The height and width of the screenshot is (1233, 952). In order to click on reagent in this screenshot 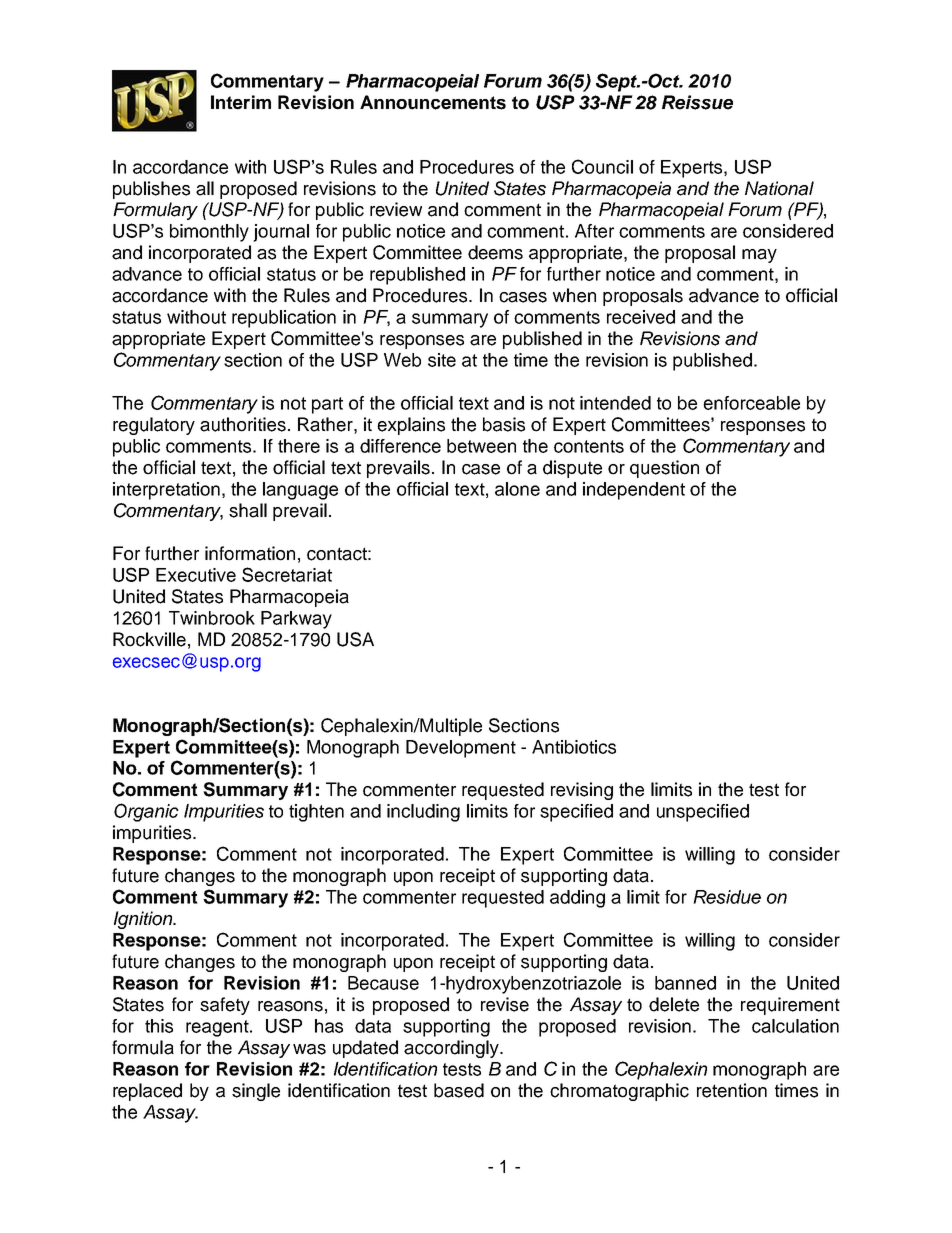, I will do `click(218, 1028)`.
